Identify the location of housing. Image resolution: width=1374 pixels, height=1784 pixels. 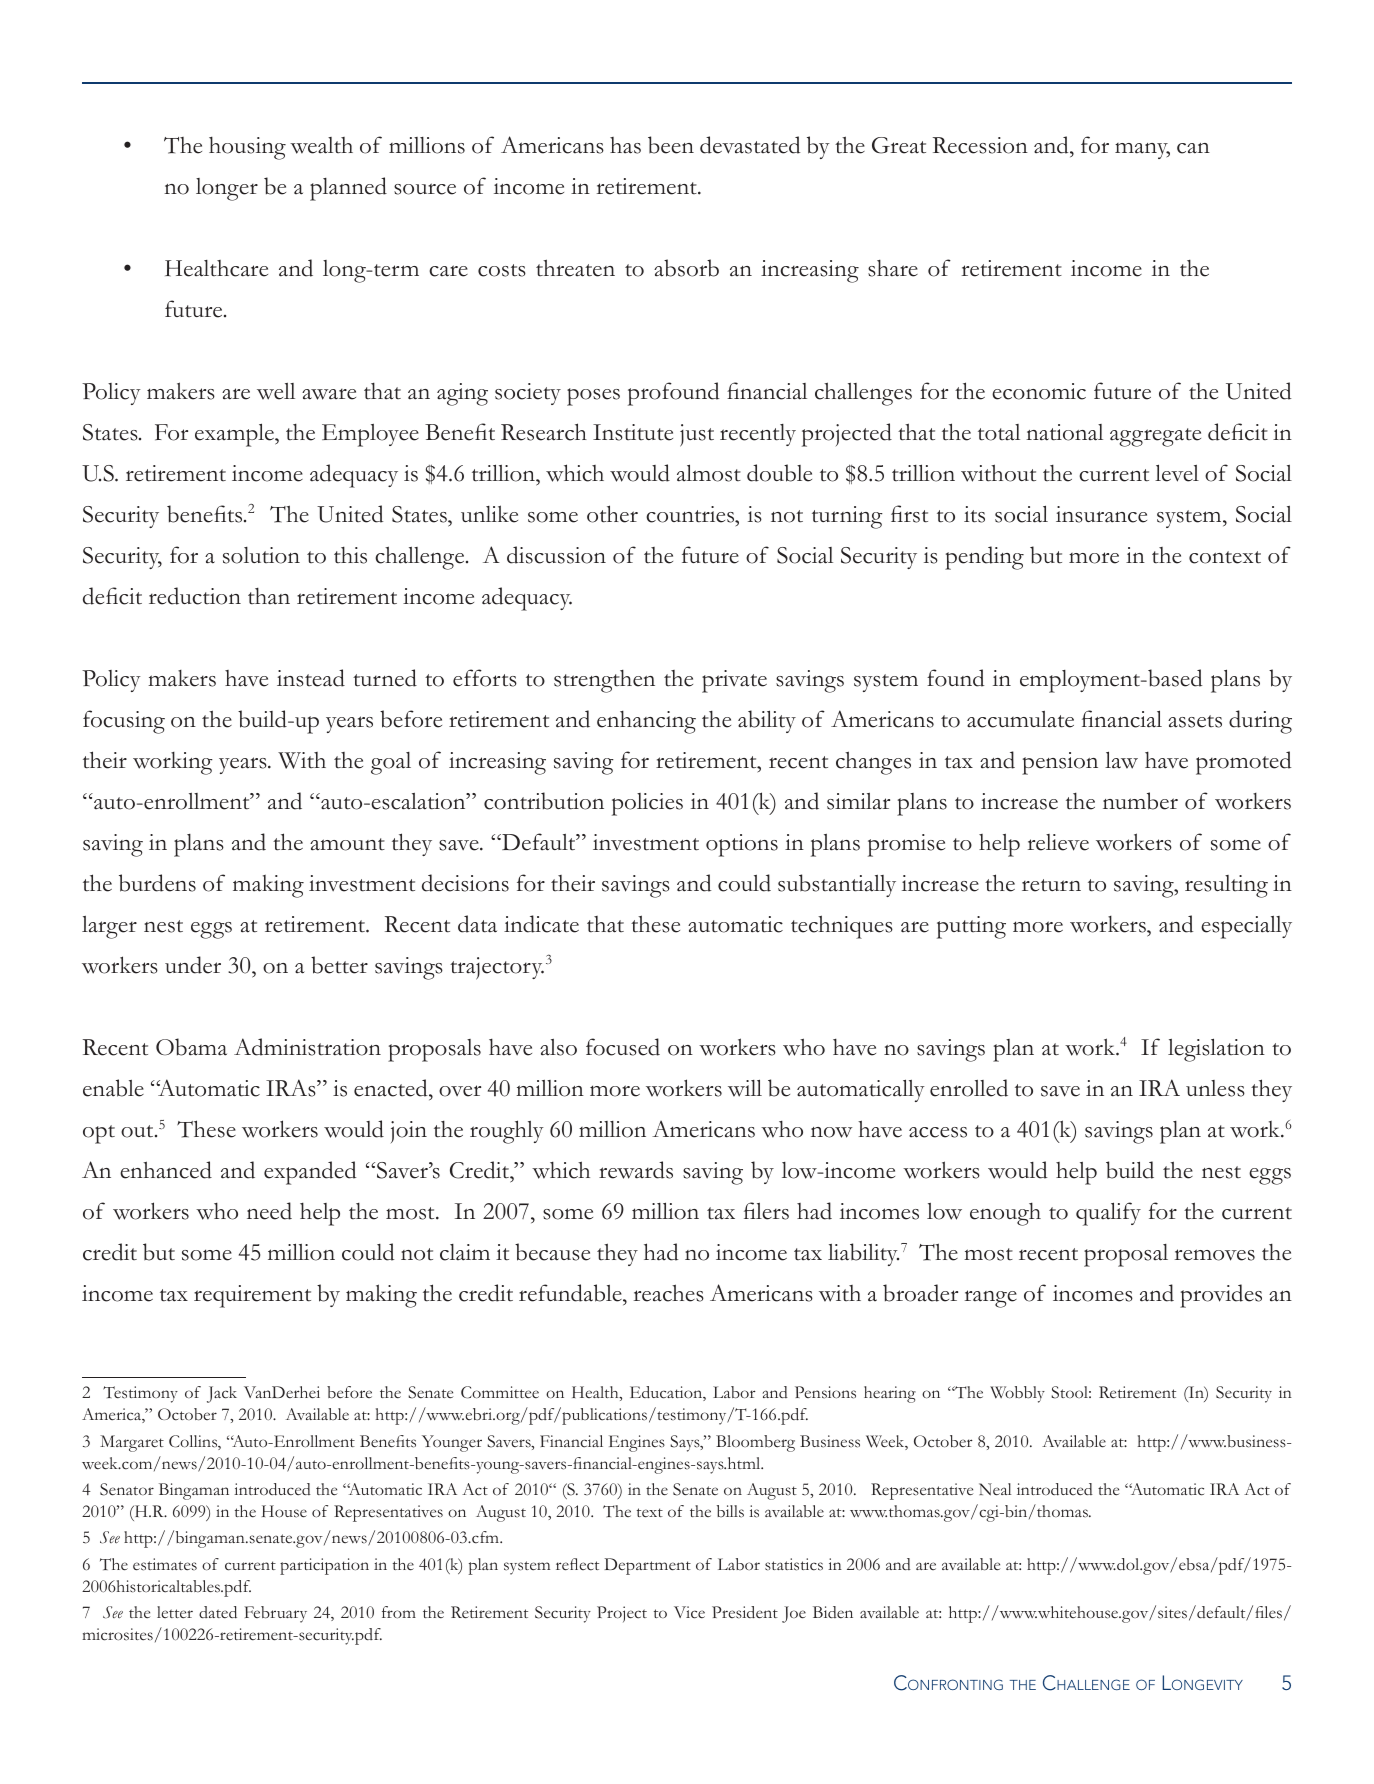
(247, 148).
